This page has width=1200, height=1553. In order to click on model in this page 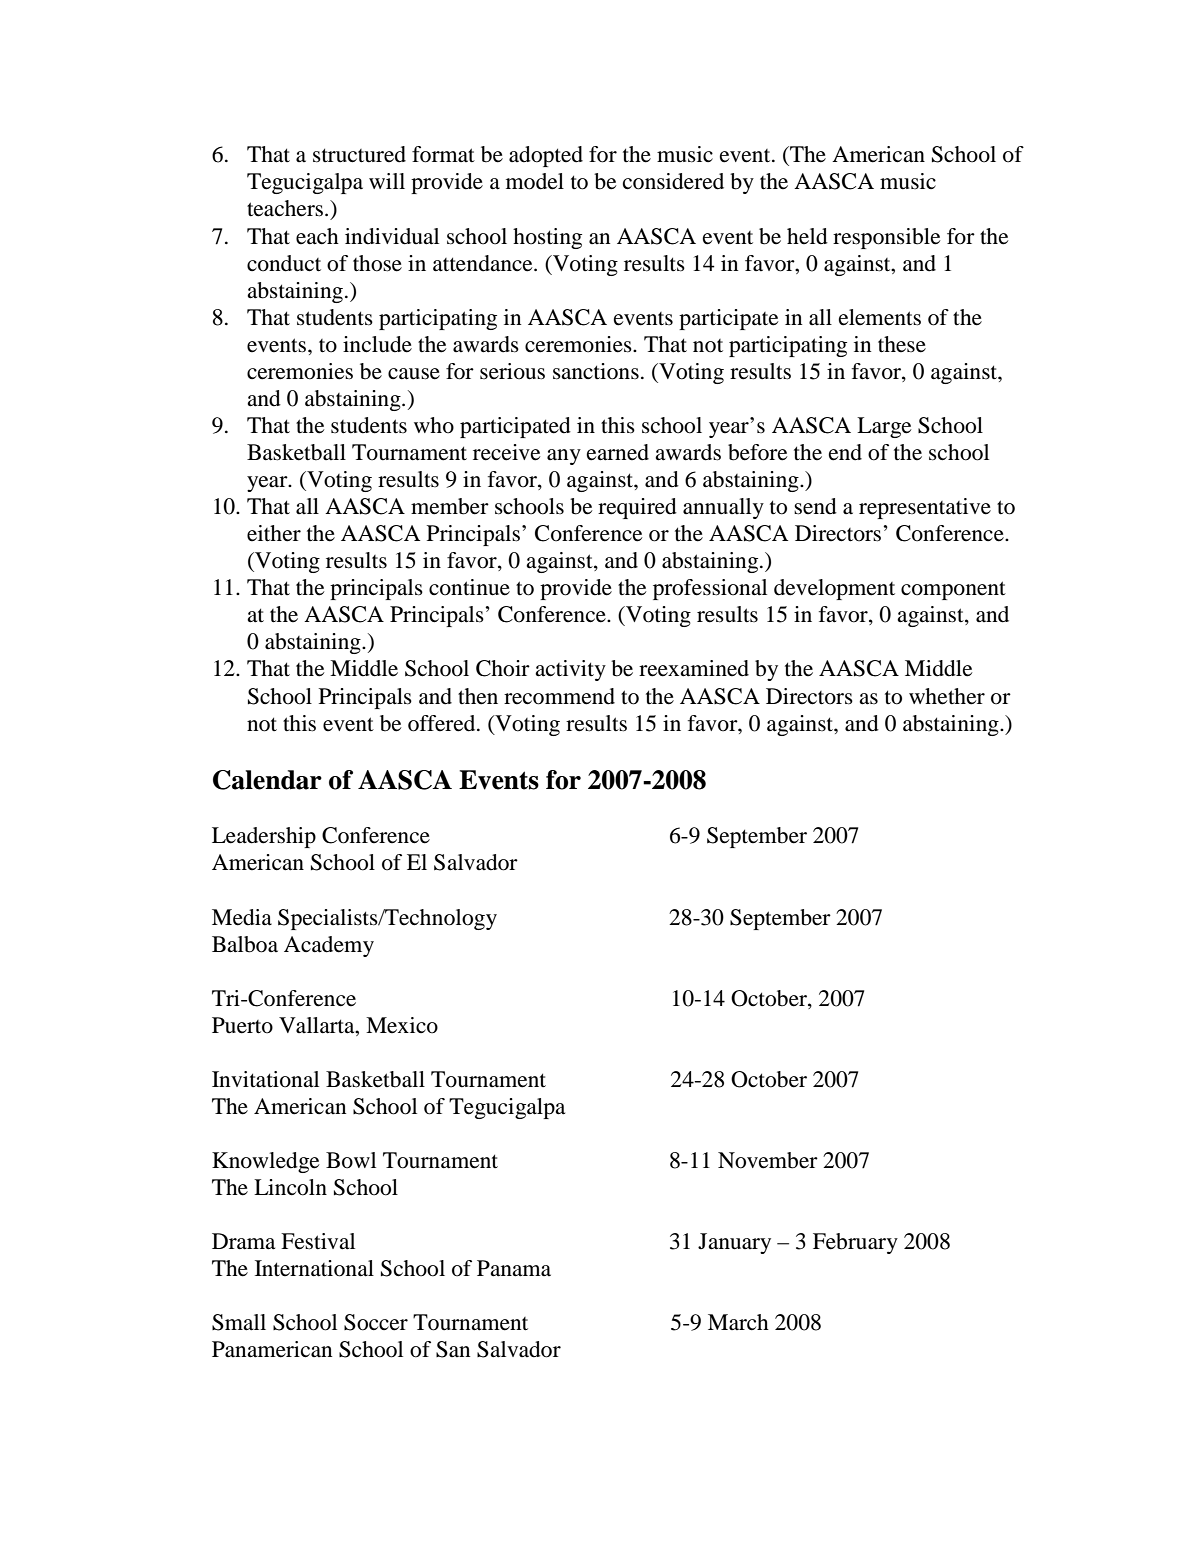, I will do `click(535, 181)`.
